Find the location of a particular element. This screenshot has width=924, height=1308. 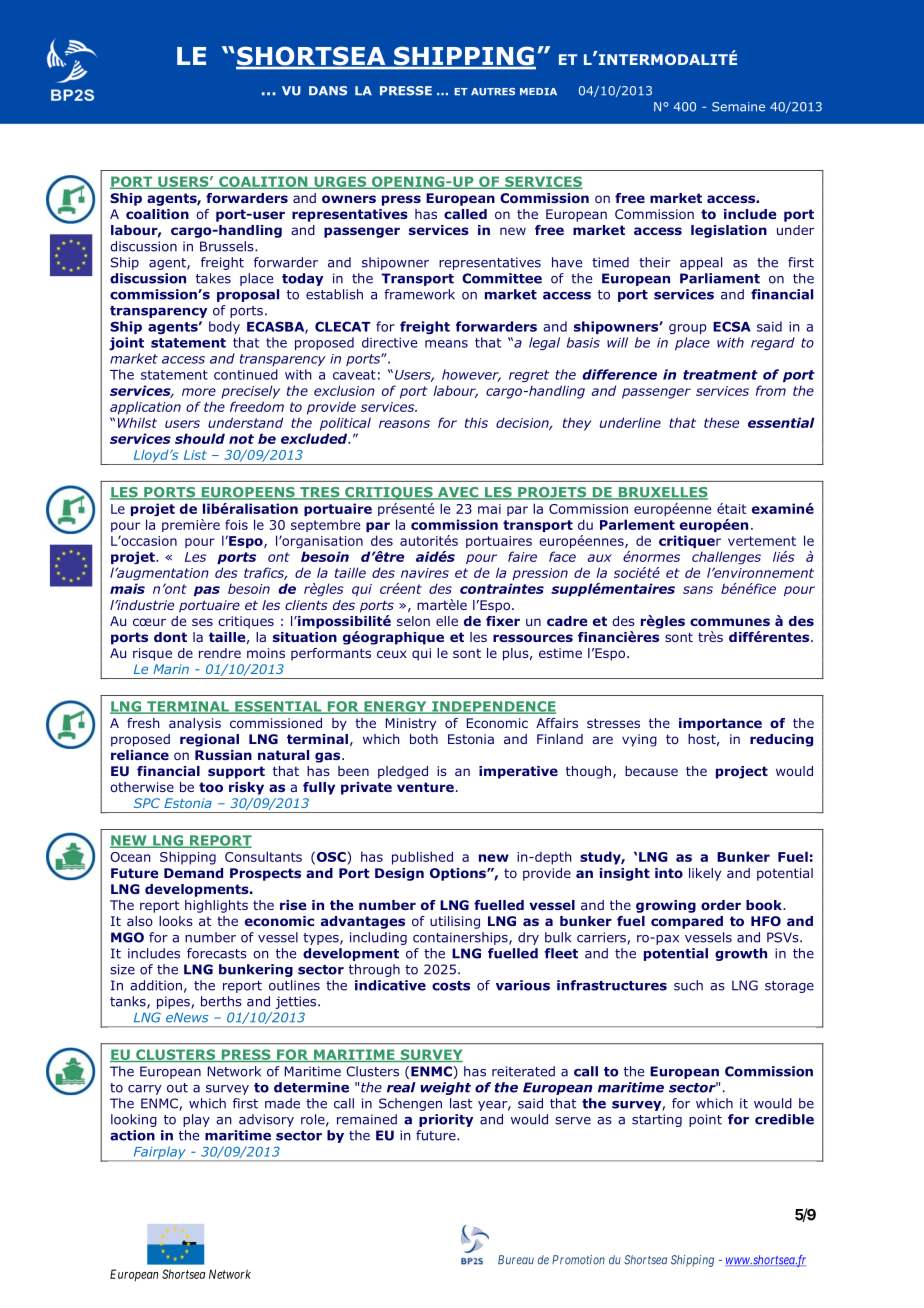

INDEPENDENCE is located at coordinates (493, 707).
